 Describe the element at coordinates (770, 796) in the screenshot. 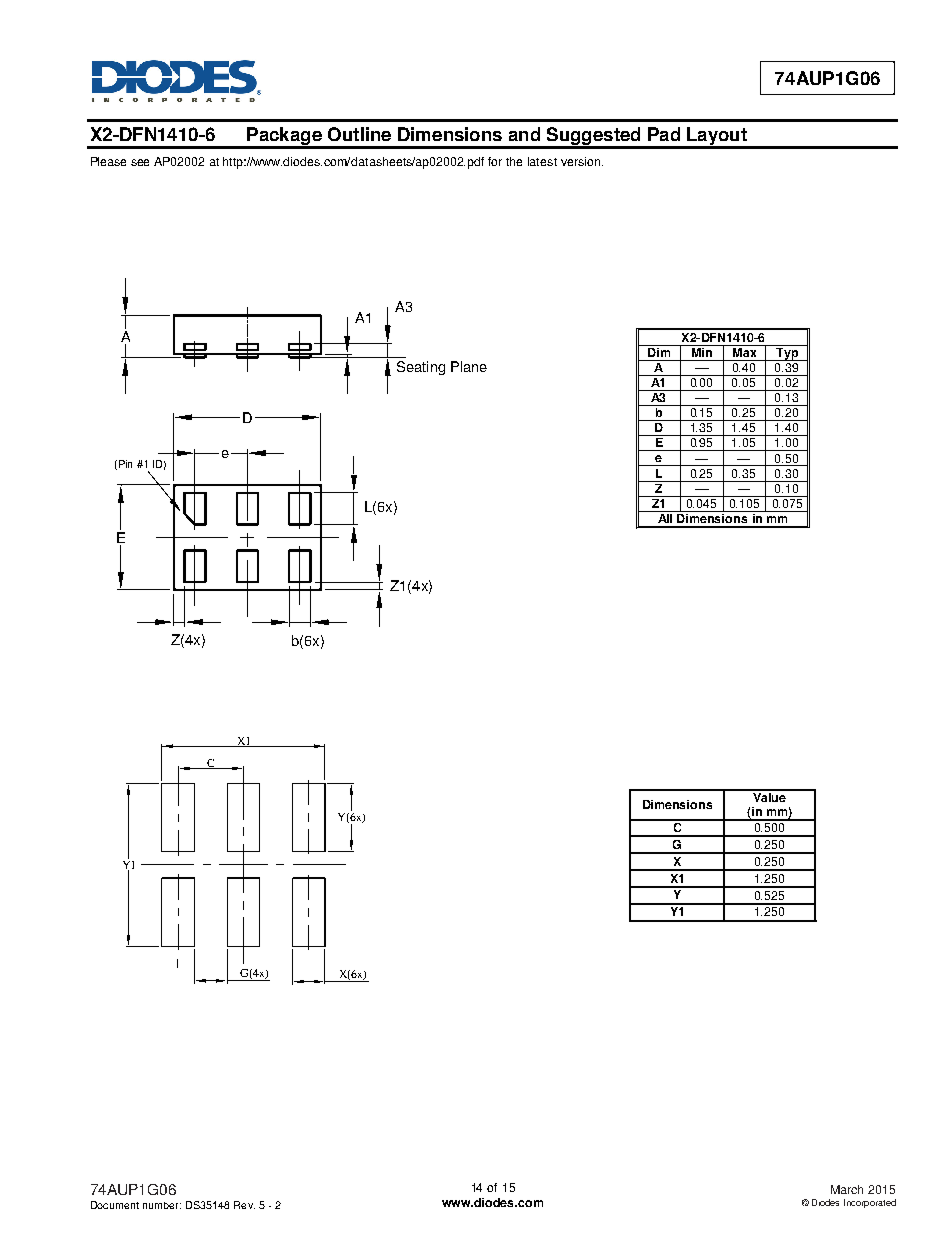

I see `Value` at that location.
